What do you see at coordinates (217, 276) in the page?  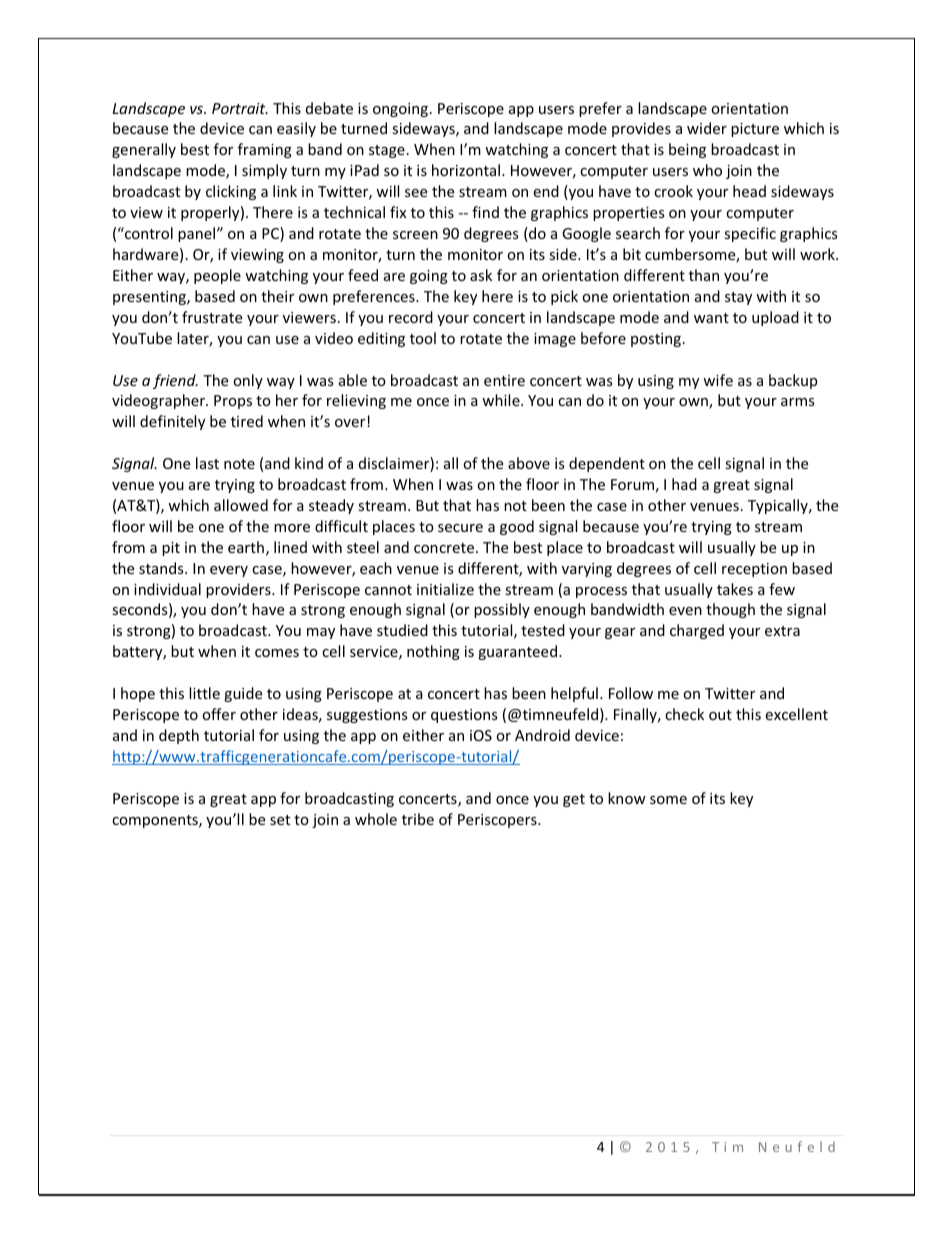 I see `people` at bounding box center [217, 276].
